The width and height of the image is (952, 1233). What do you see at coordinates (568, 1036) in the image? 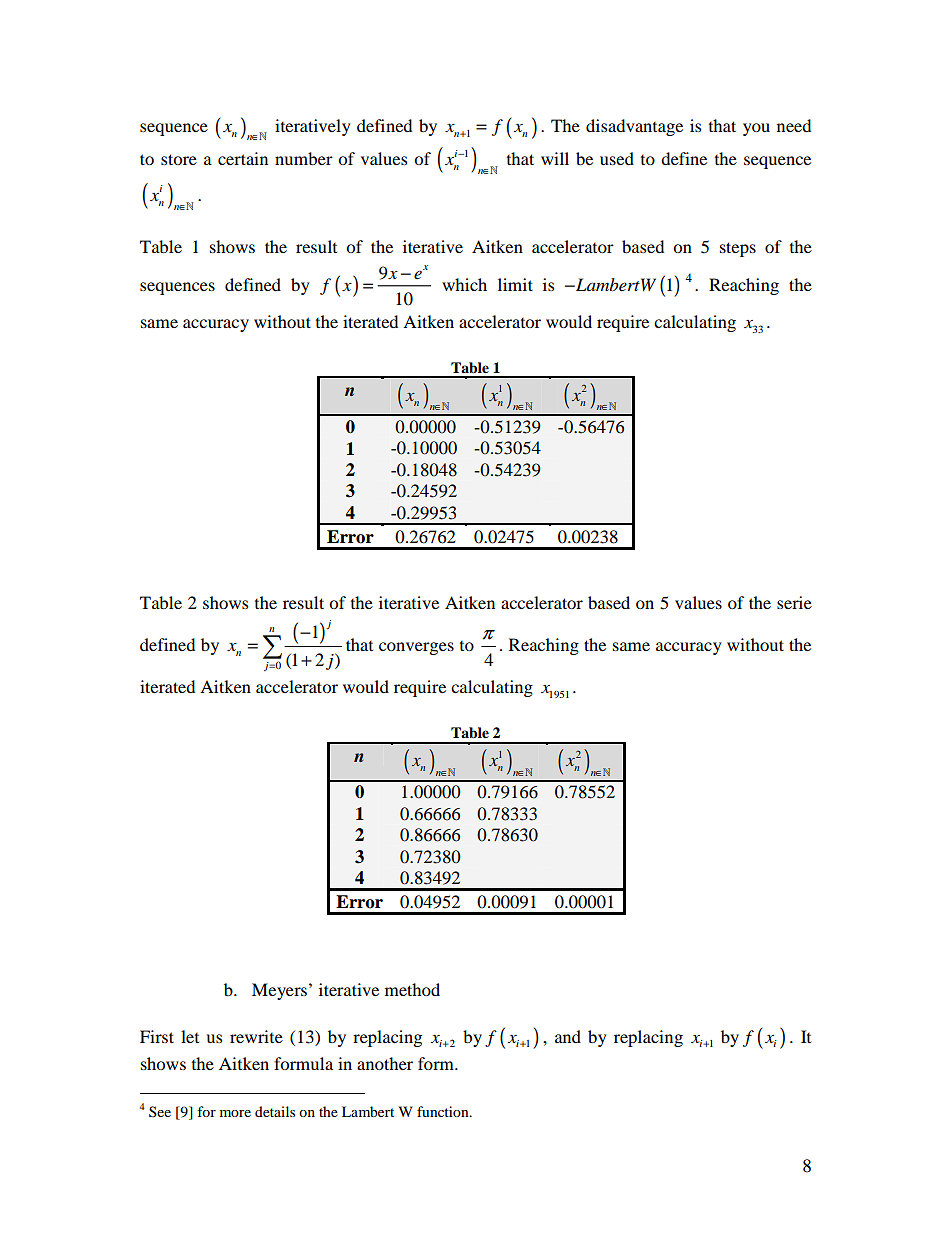
I see `and` at bounding box center [568, 1036].
